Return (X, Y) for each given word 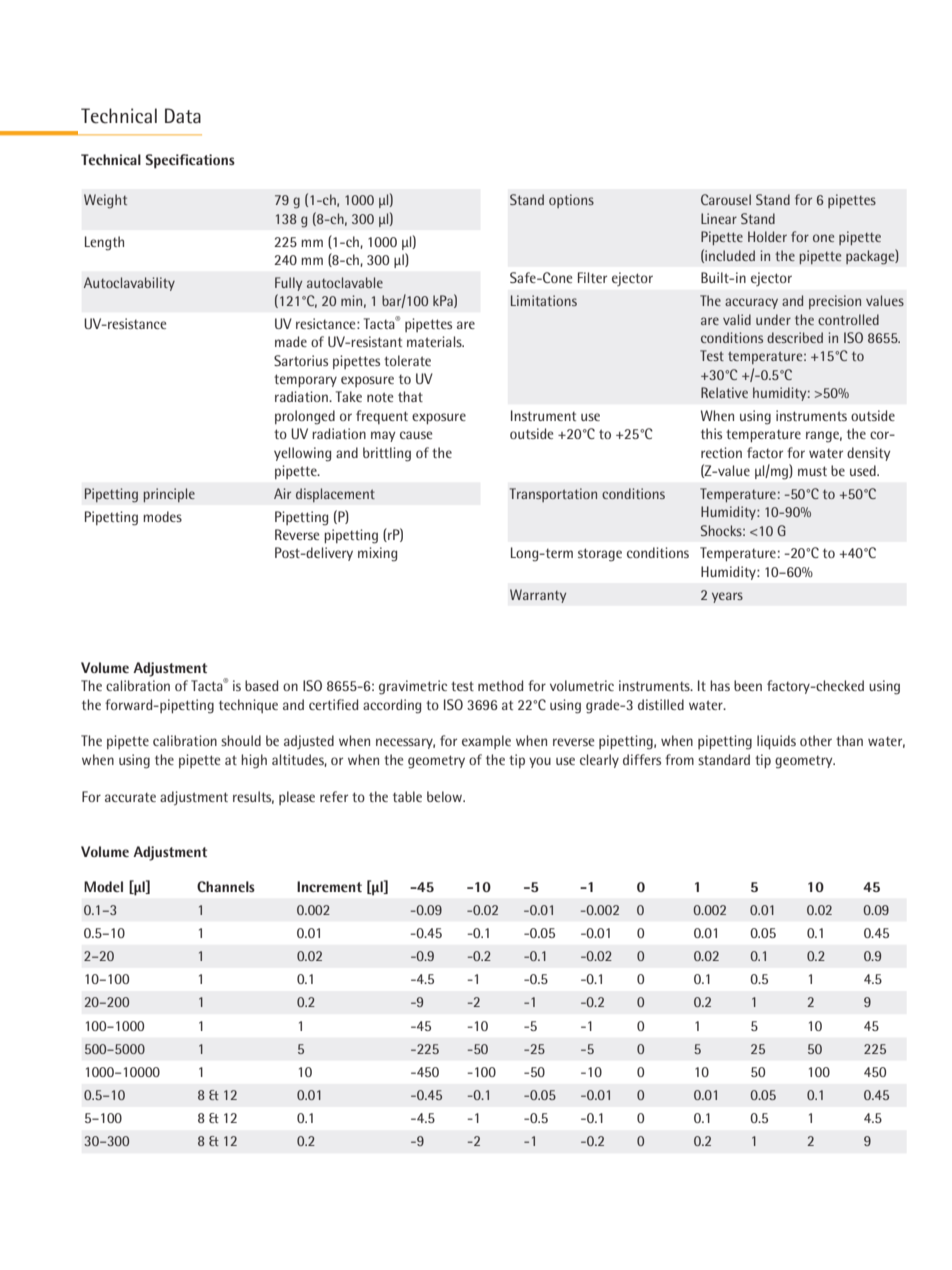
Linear (719, 218)
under (773, 319)
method (500, 685)
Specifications (190, 161)
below (446, 796)
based (261, 685)
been (748, 685)
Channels (226, 886)
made (291, 341)
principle (169, 495)
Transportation (553, 495)
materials (435, 341)
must (812, 471)
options (571, 201)
